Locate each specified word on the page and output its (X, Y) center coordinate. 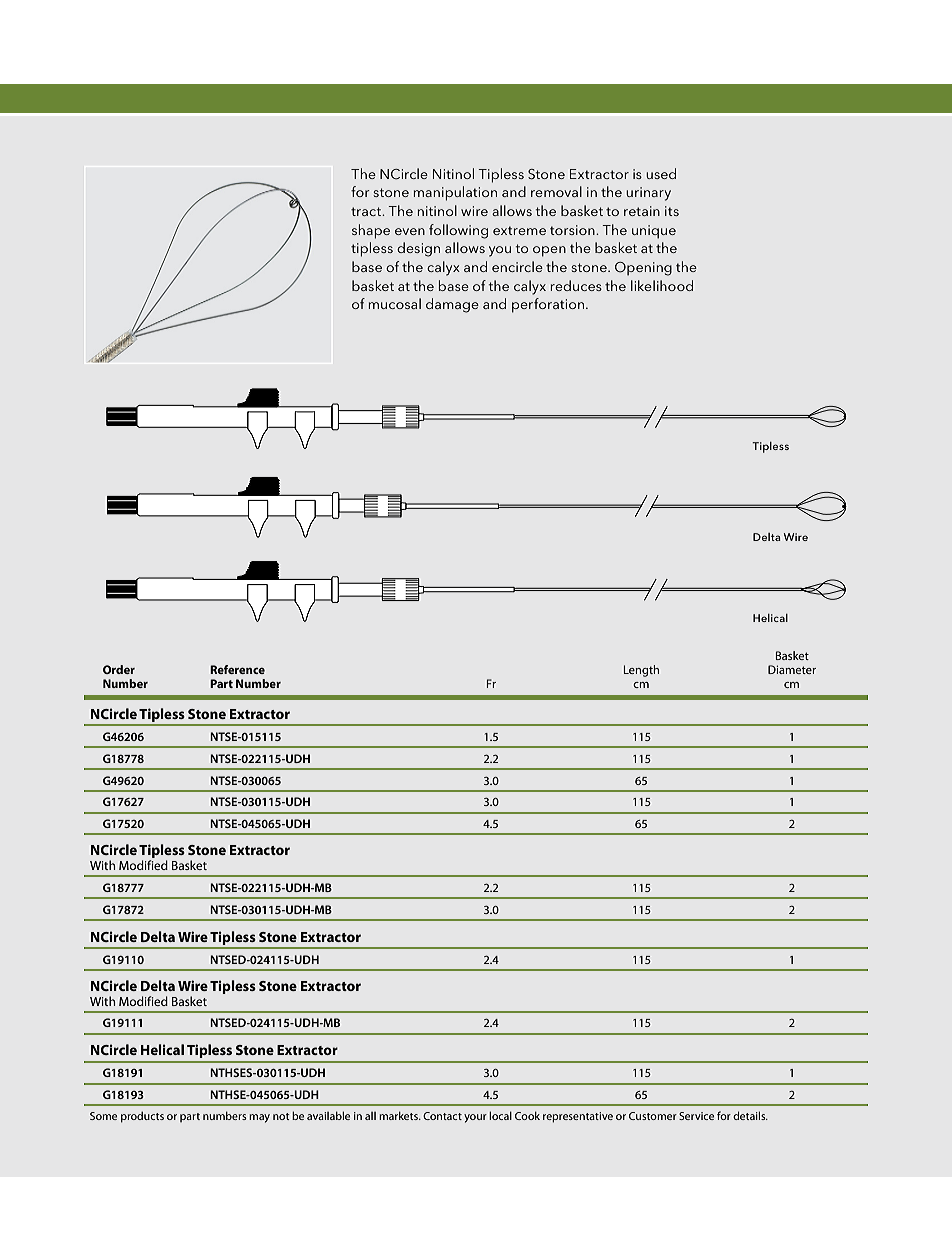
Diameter (792, 669)
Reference (237, 669)
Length (641, 671)
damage (452, 305)
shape (371, 231)
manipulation (455, 193)
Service (696, 1116)
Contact (442, 1116)
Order (119, 669)
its (672, 211)
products (142, 1117)
